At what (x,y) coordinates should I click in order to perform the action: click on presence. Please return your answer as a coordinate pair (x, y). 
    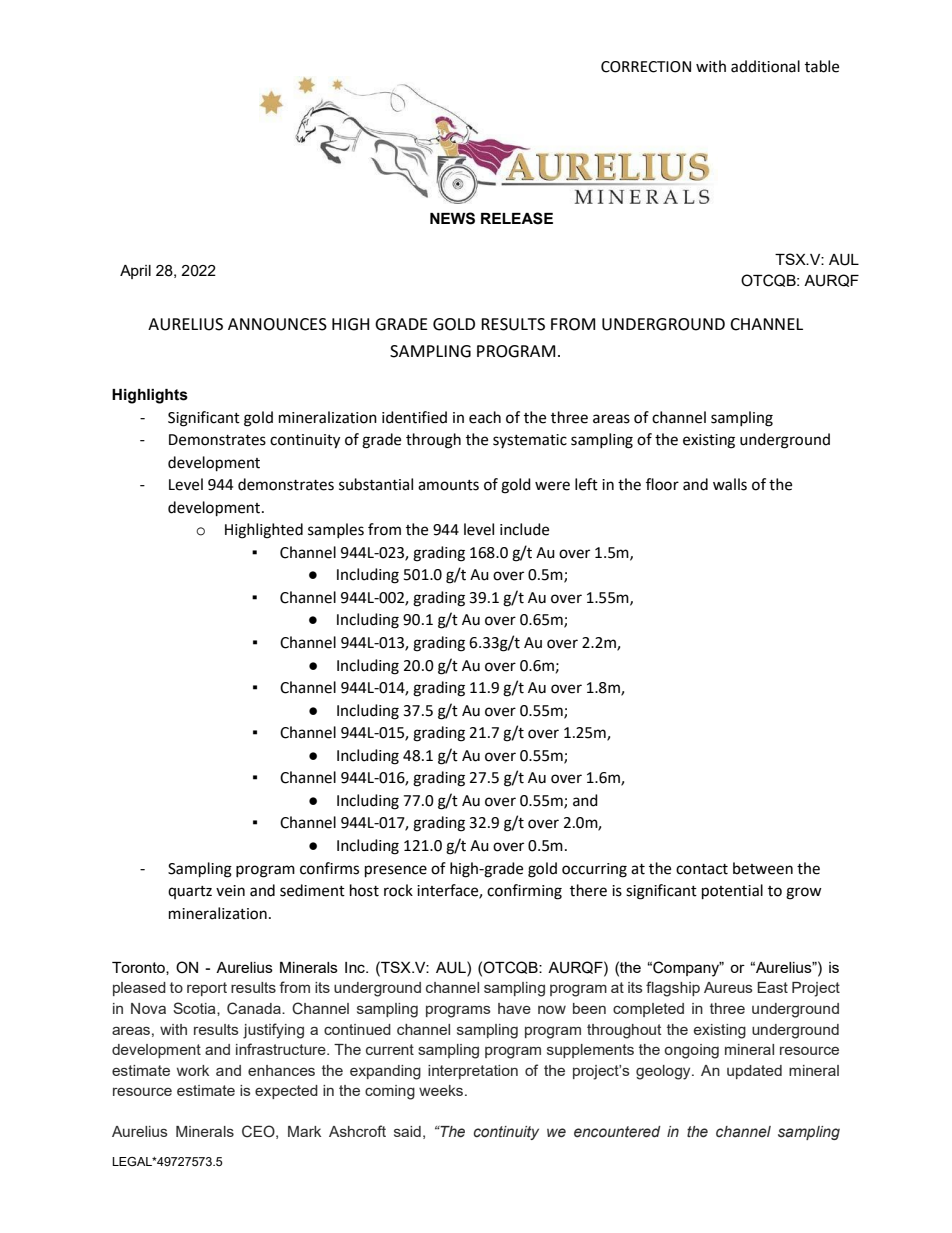
    Looking at the image, I should click on (396, 871).
